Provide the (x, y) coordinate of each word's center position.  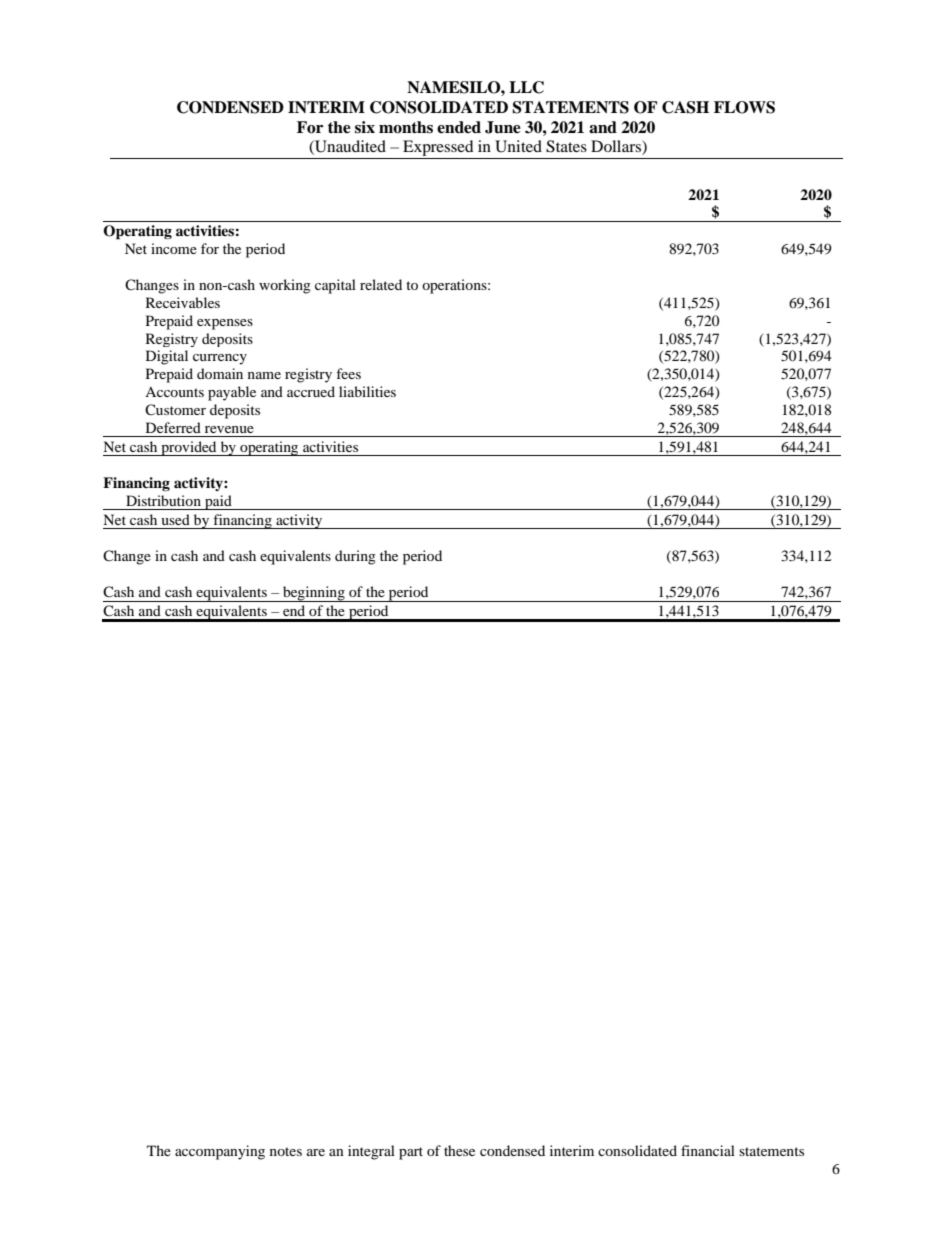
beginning (314, 594)
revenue (229, 429)
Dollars (617, 147)
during (355, 557)
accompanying (220, 1152)
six (365, 127)
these (459, 1150)
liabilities (367, 391)
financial (708, 1150)
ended (459, 127)
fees (348, 373)
